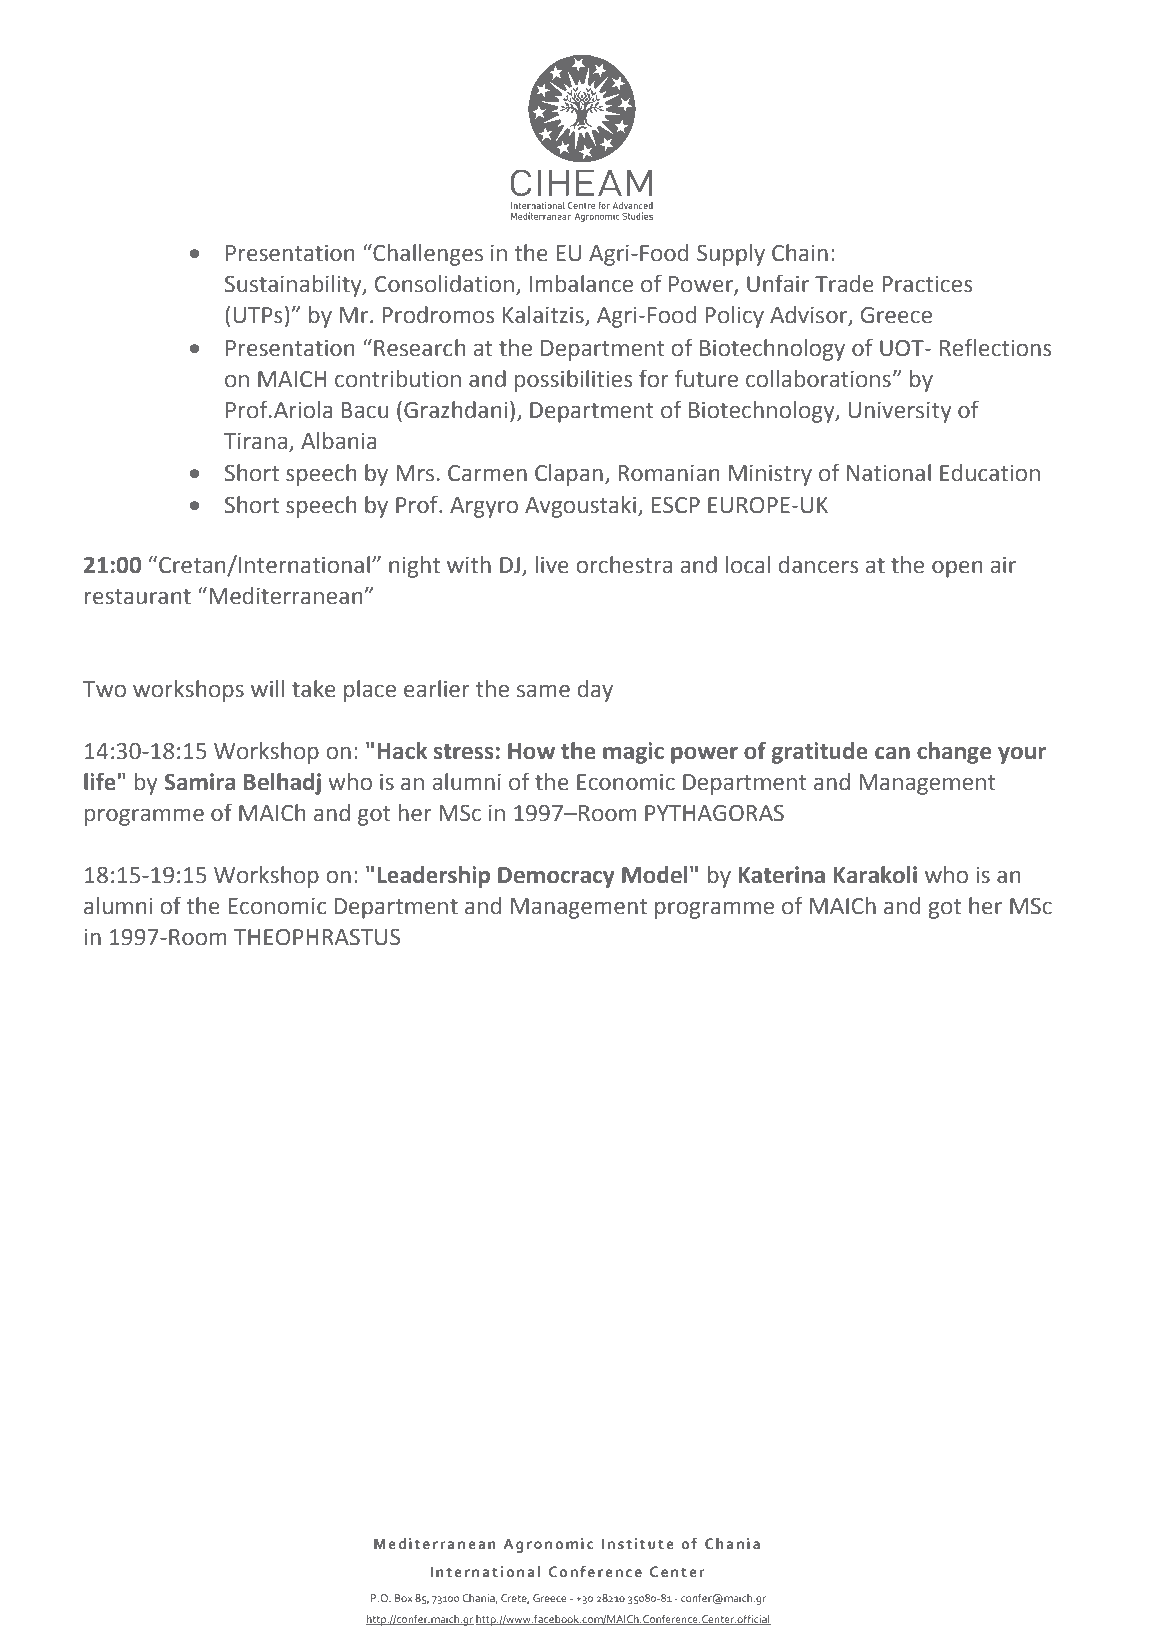 The image size is (1164, 1646). I want to click on Model, so click(655, 875).
